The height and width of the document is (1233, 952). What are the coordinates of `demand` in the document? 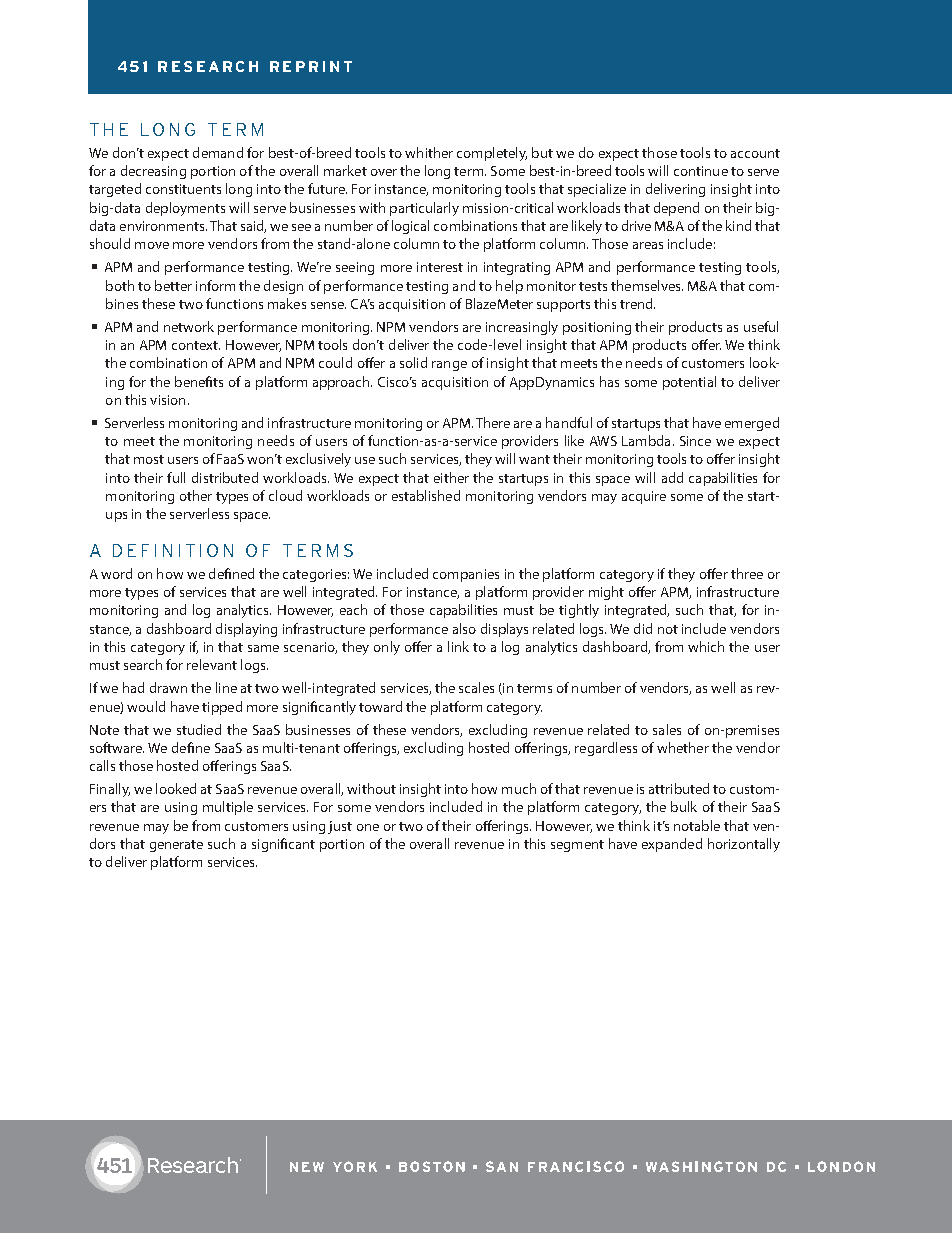 It's located at (218, 152).
